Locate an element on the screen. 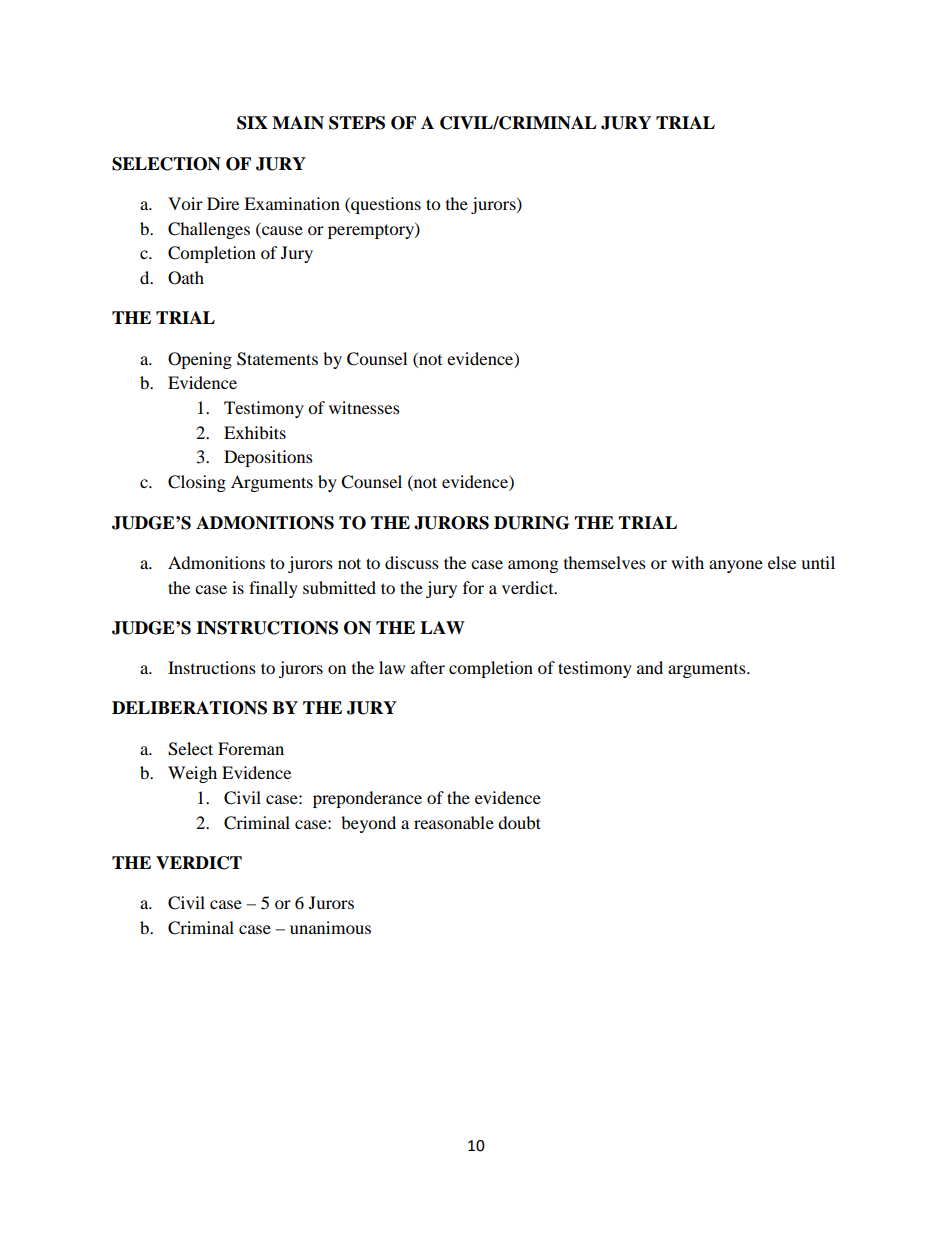 The image size is (952, 1233). else is located at coordinates (782, 562).
